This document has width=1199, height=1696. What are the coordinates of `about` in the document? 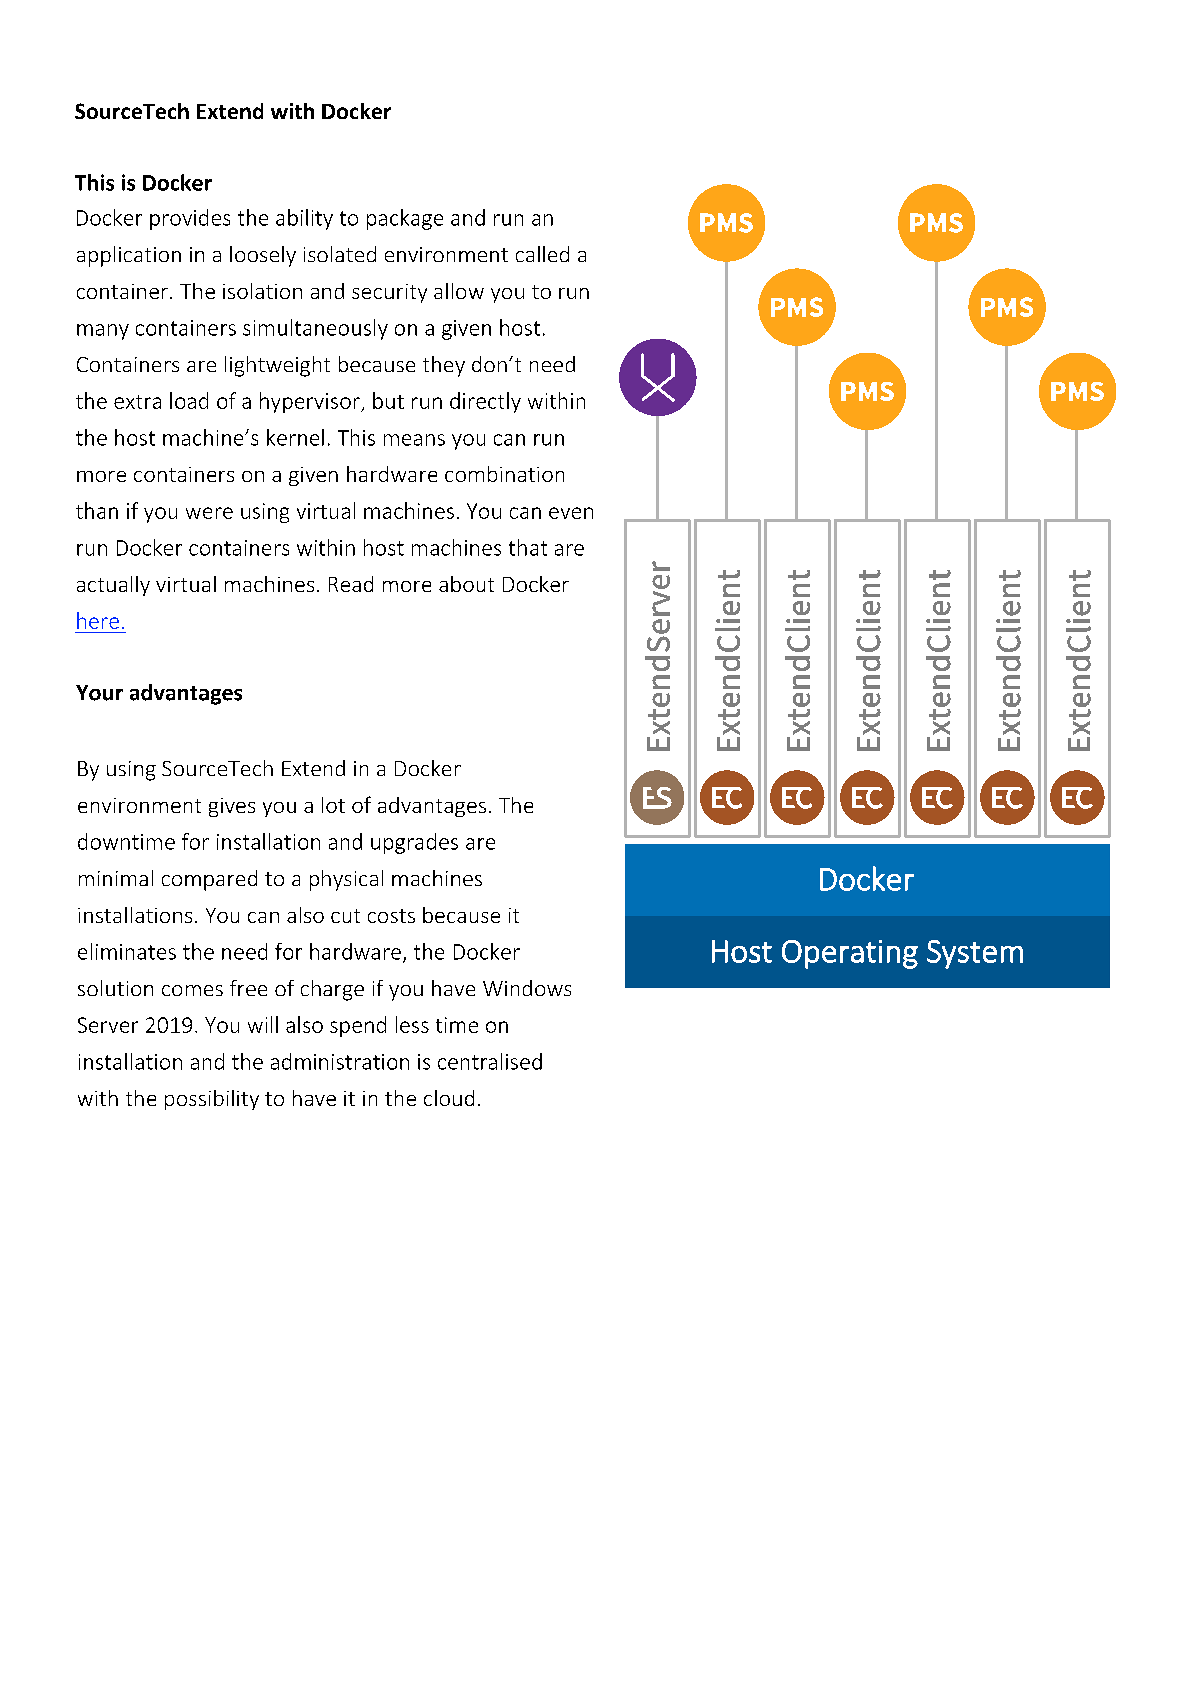 It's located at (466, 584).
